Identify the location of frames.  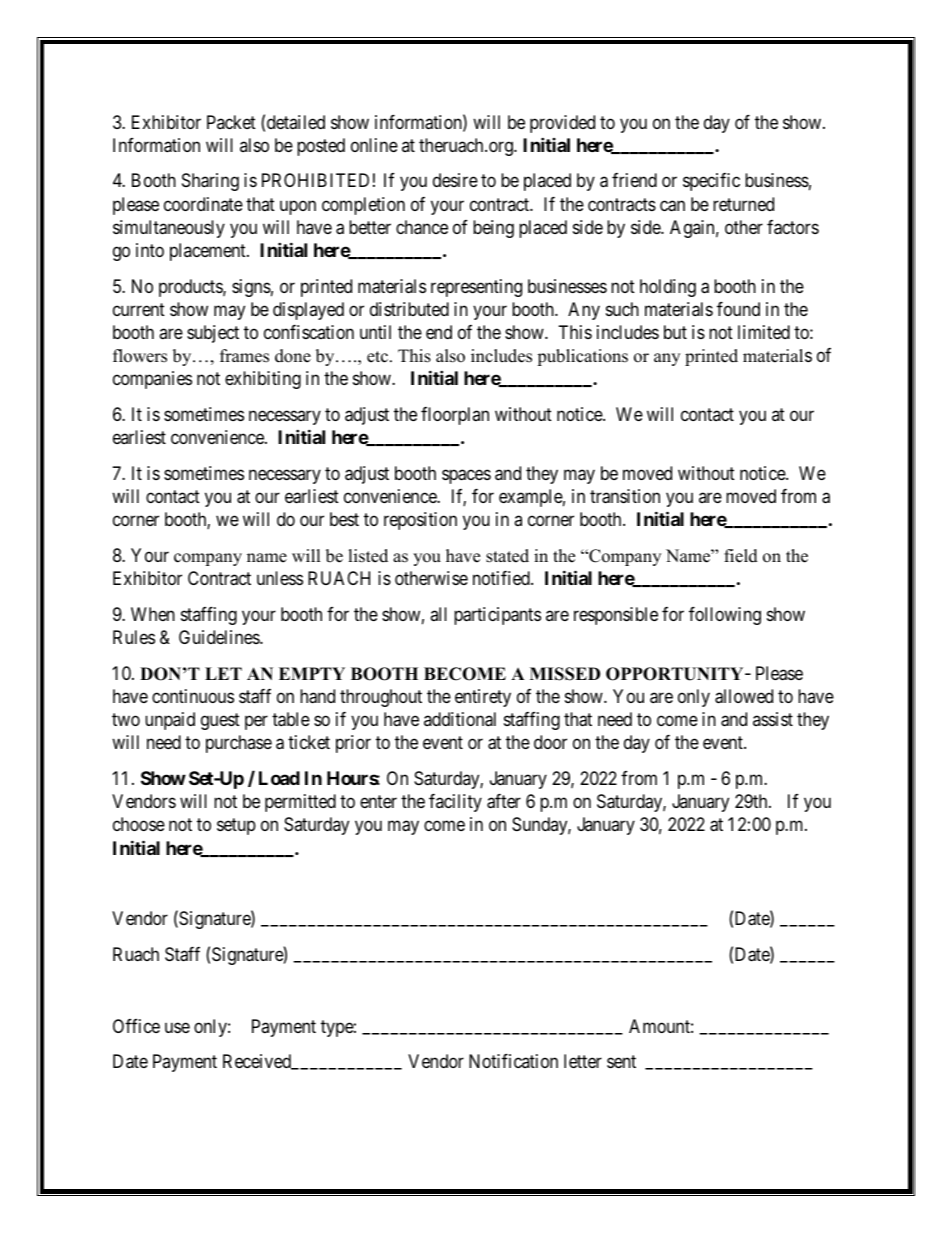
(244, 356).
